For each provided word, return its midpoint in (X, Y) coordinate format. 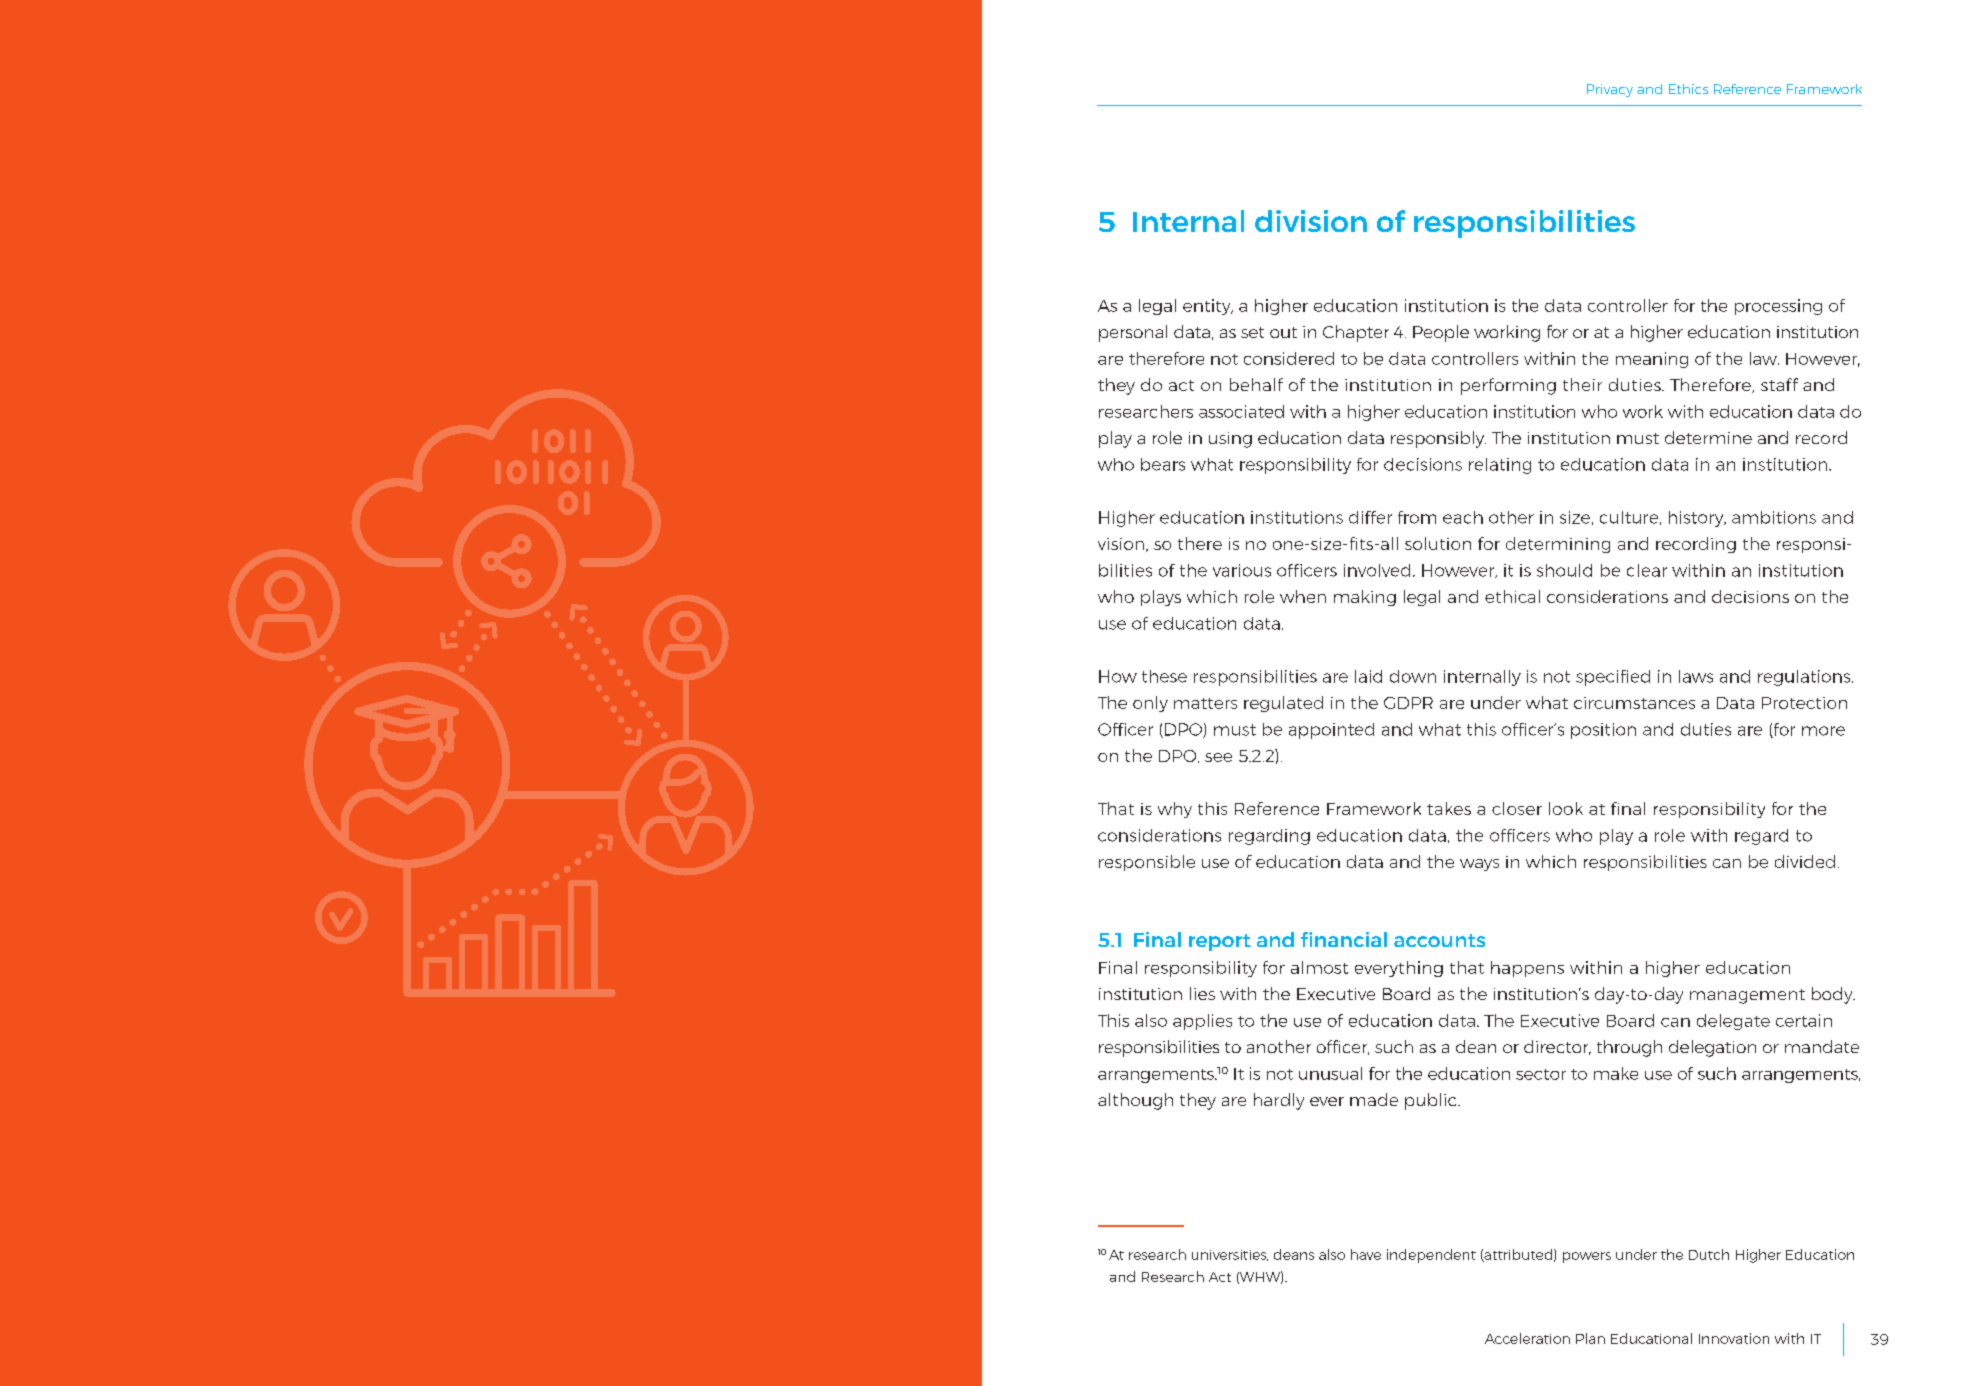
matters (1205, 703)
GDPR (1408, 703)
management (1747, 996)
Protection (1804, 703)
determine (1708, 437)
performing (1508, 386)
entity (1208, 307)
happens (1527, 969)
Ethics (1688, 89)
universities (1230, 1255)
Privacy (1610, 90)
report (1220, 942)
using (1230, 440)
